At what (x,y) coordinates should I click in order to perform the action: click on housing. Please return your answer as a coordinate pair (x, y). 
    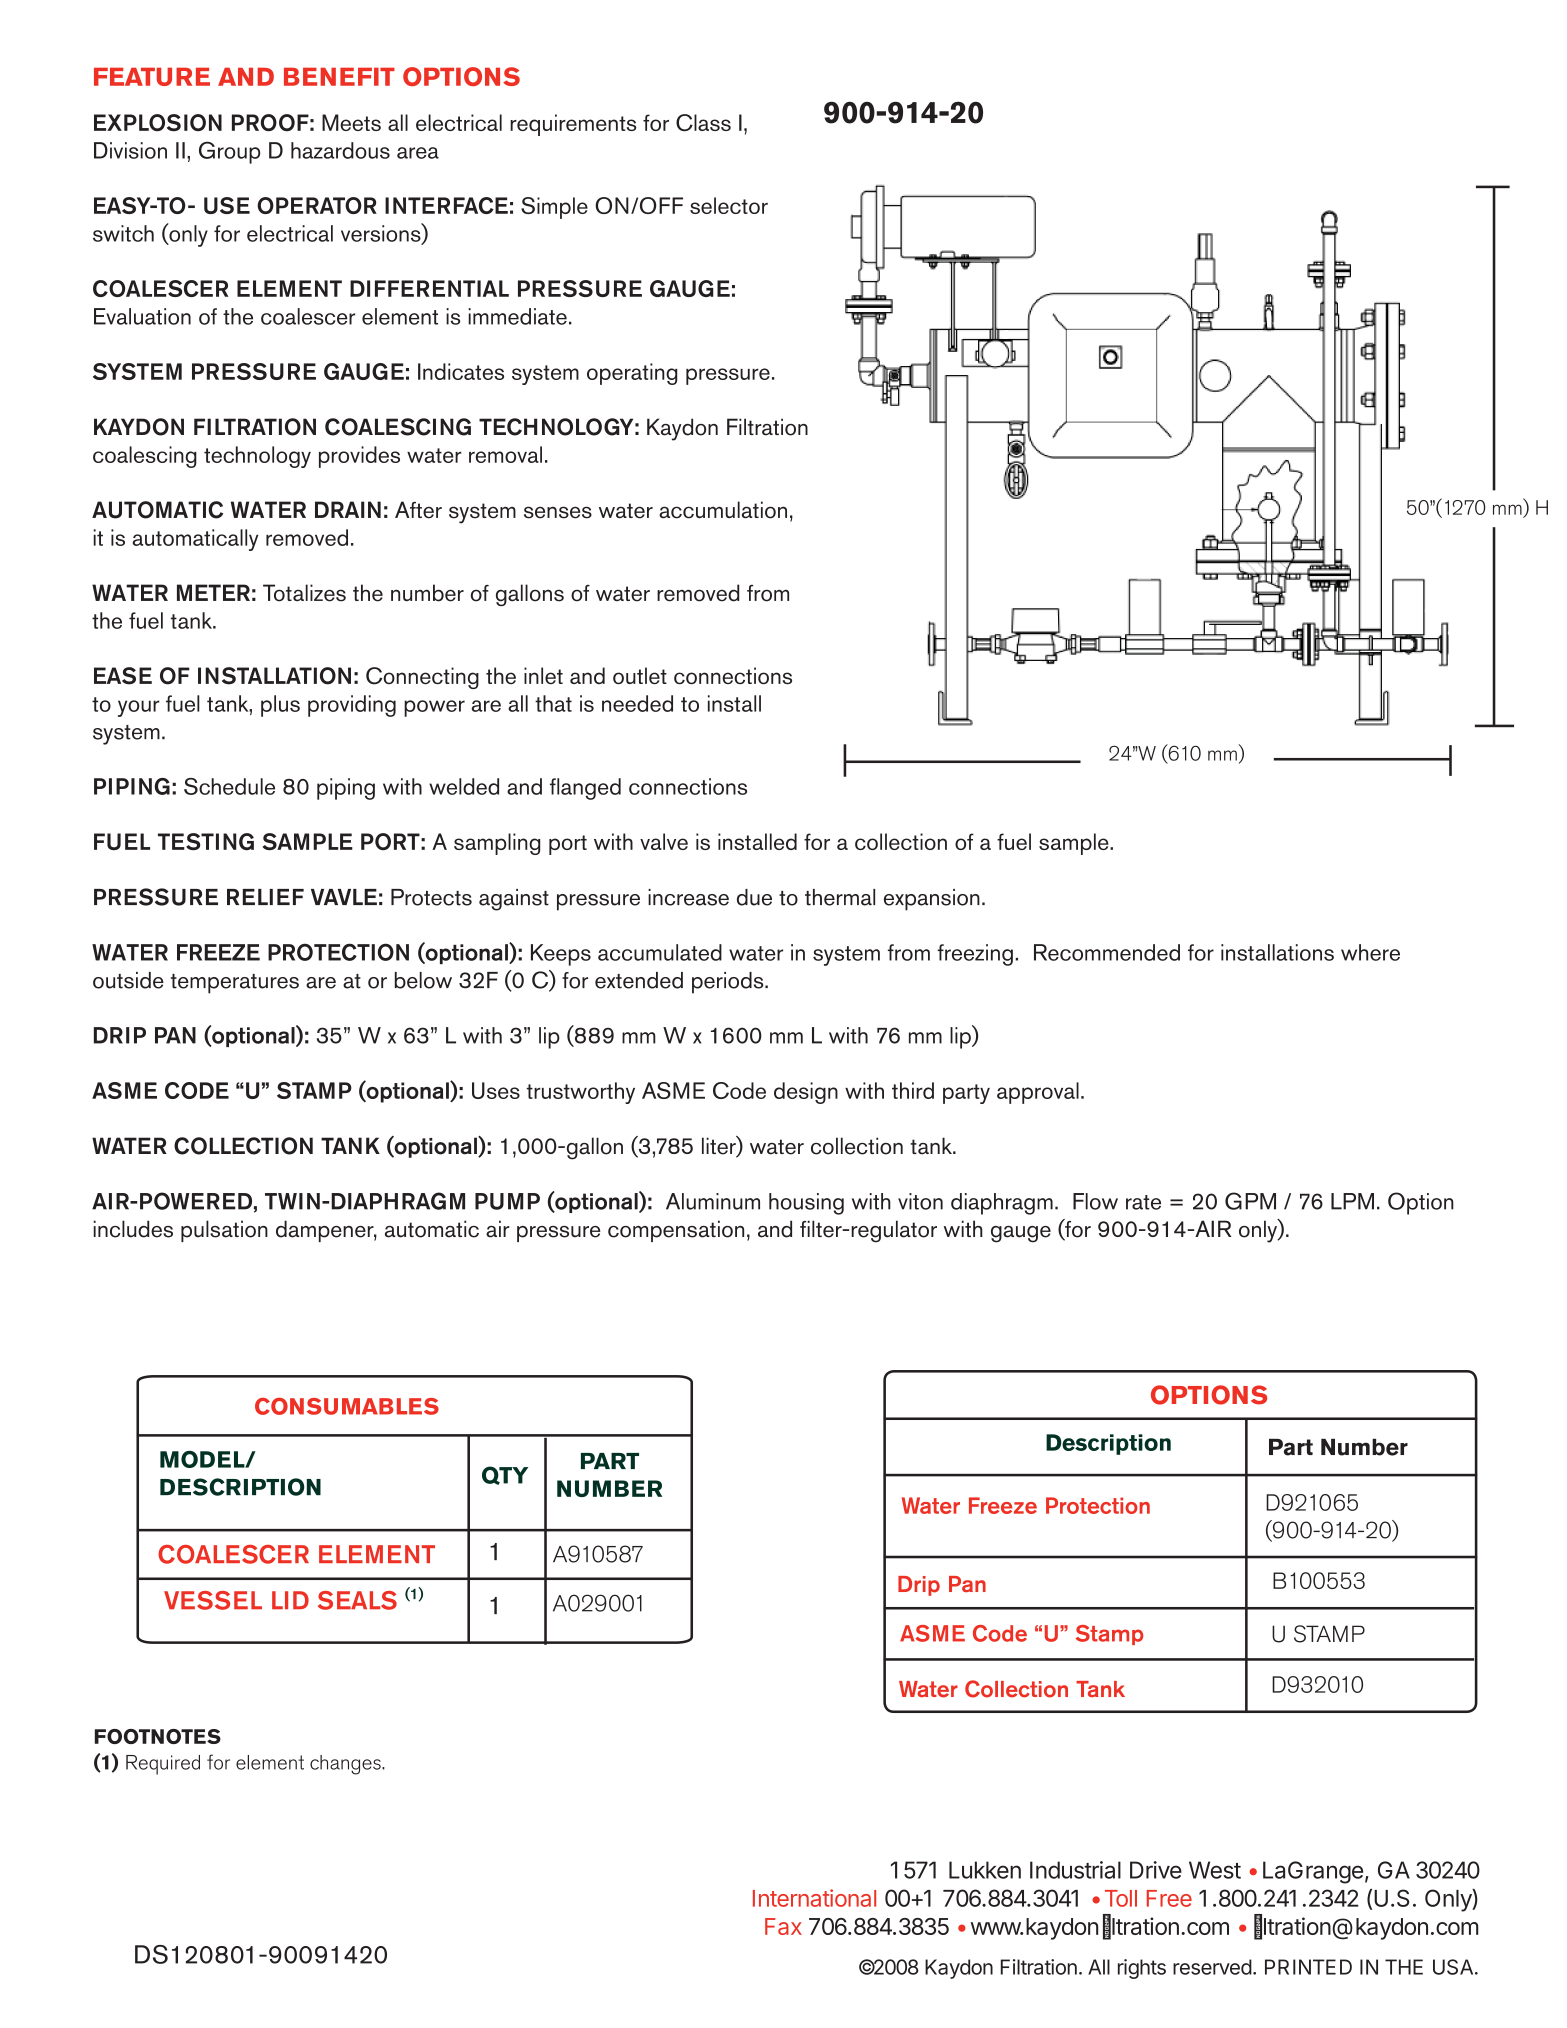
    Looking at the image, I should click on (806, 1204).
